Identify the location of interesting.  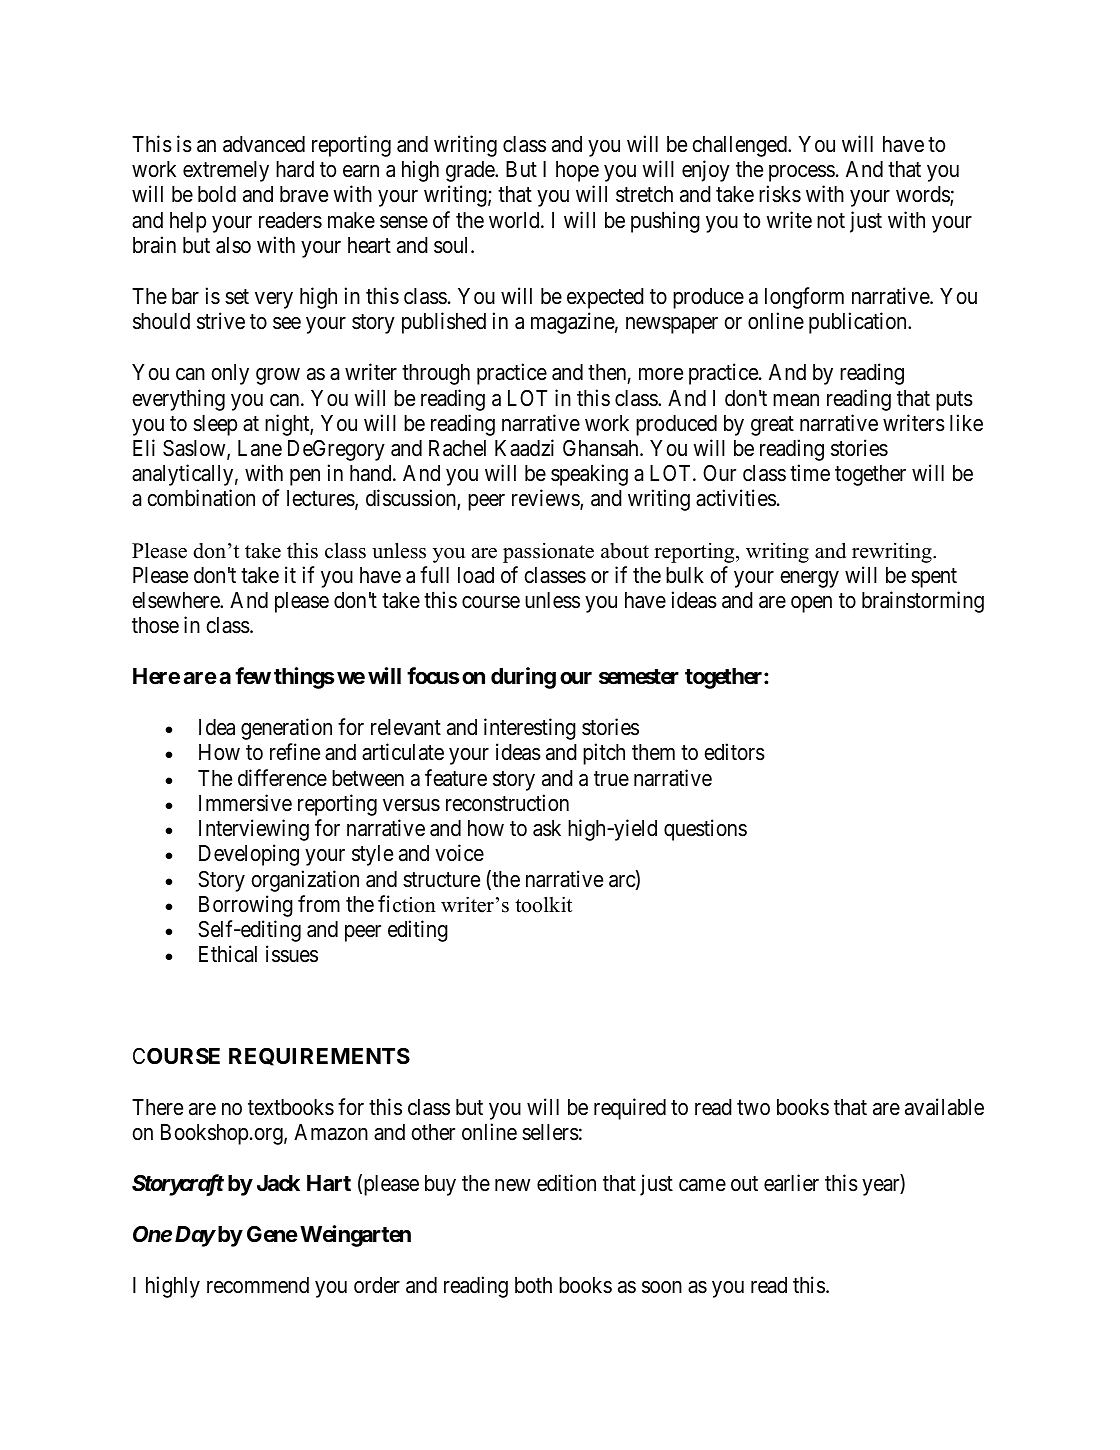
(530, 729).
